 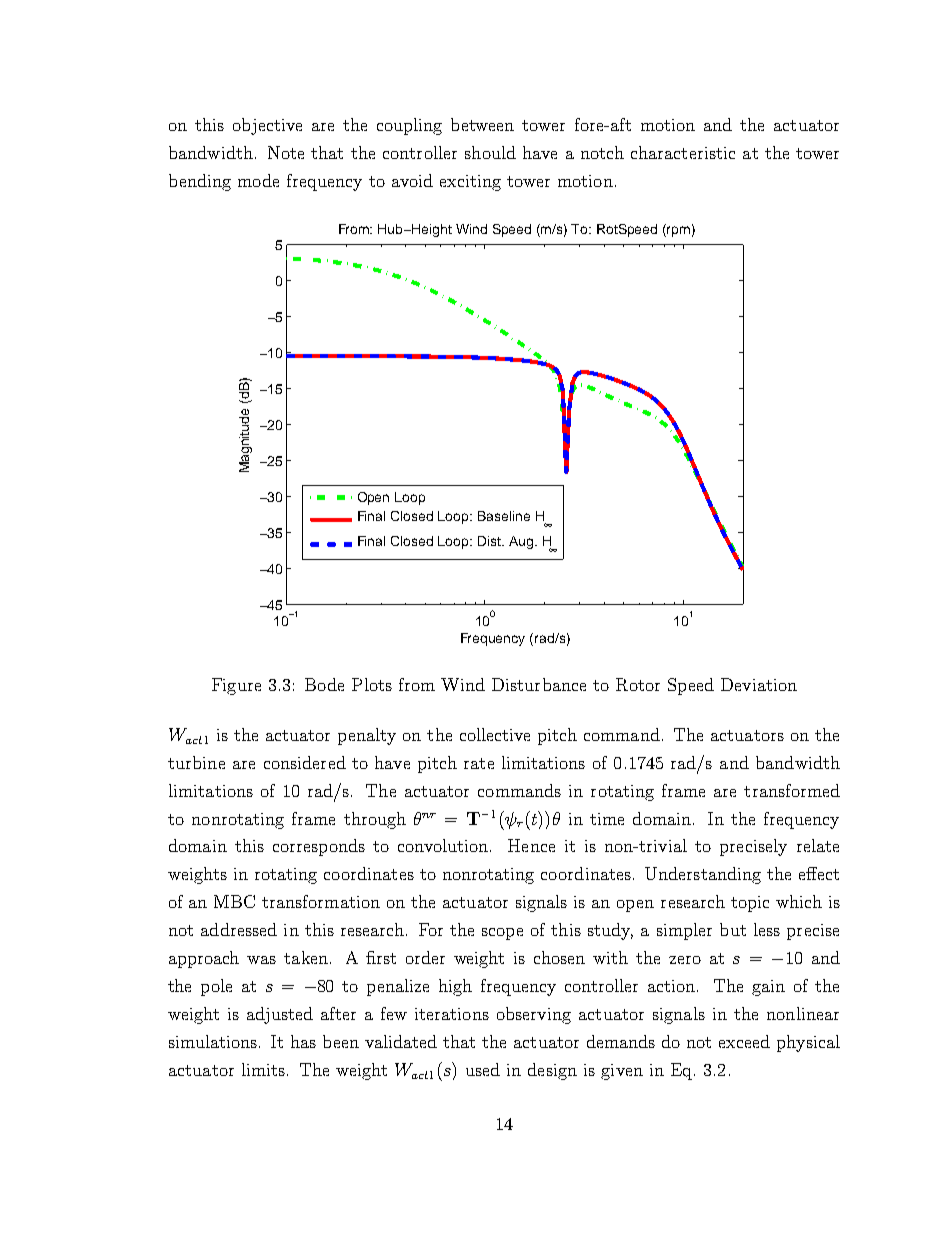 I want to click on used, so click(x=483, y=1069).
